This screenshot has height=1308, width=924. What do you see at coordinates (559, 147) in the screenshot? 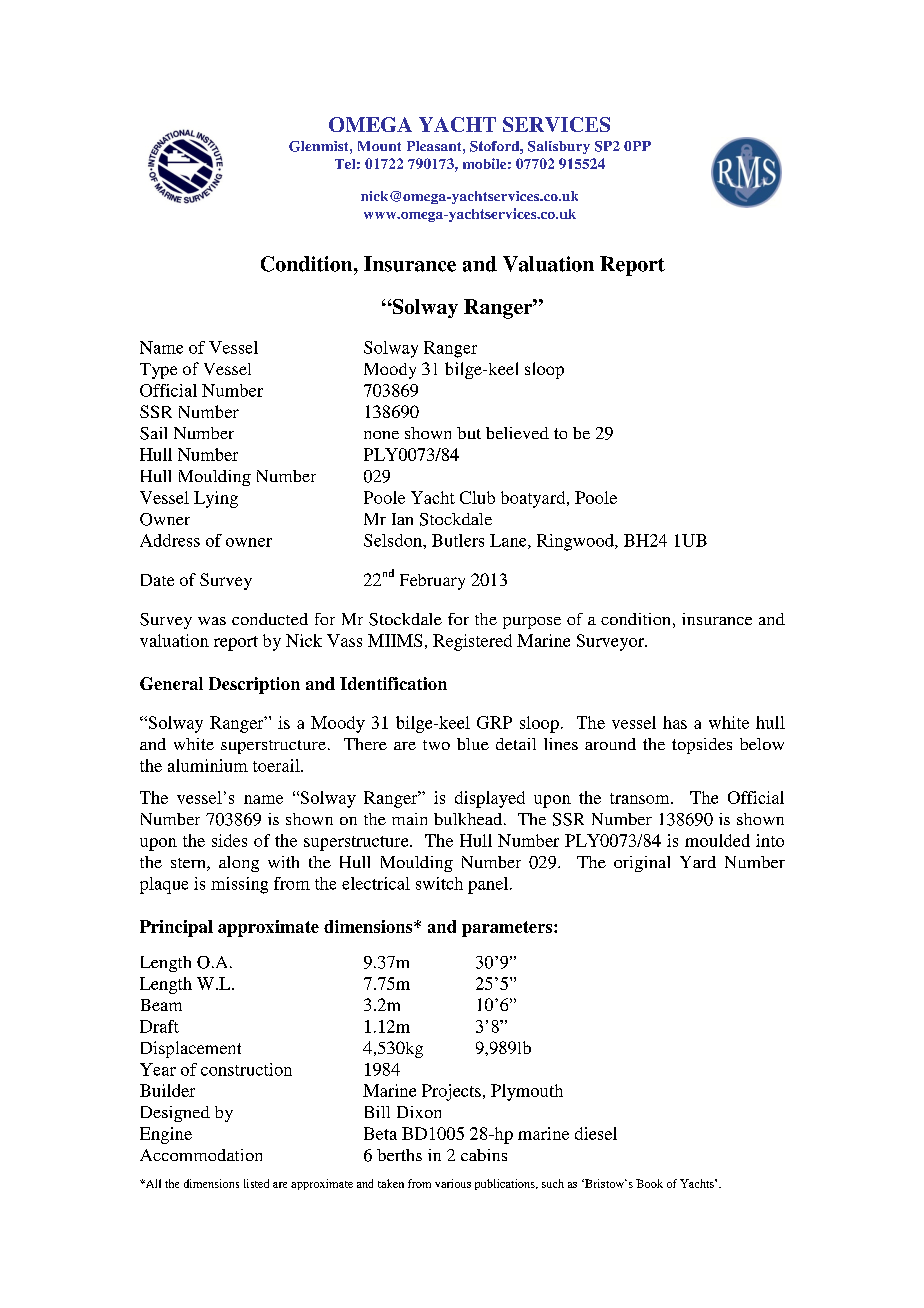
I see `Salisbury` at bounding box center [559, 147].
